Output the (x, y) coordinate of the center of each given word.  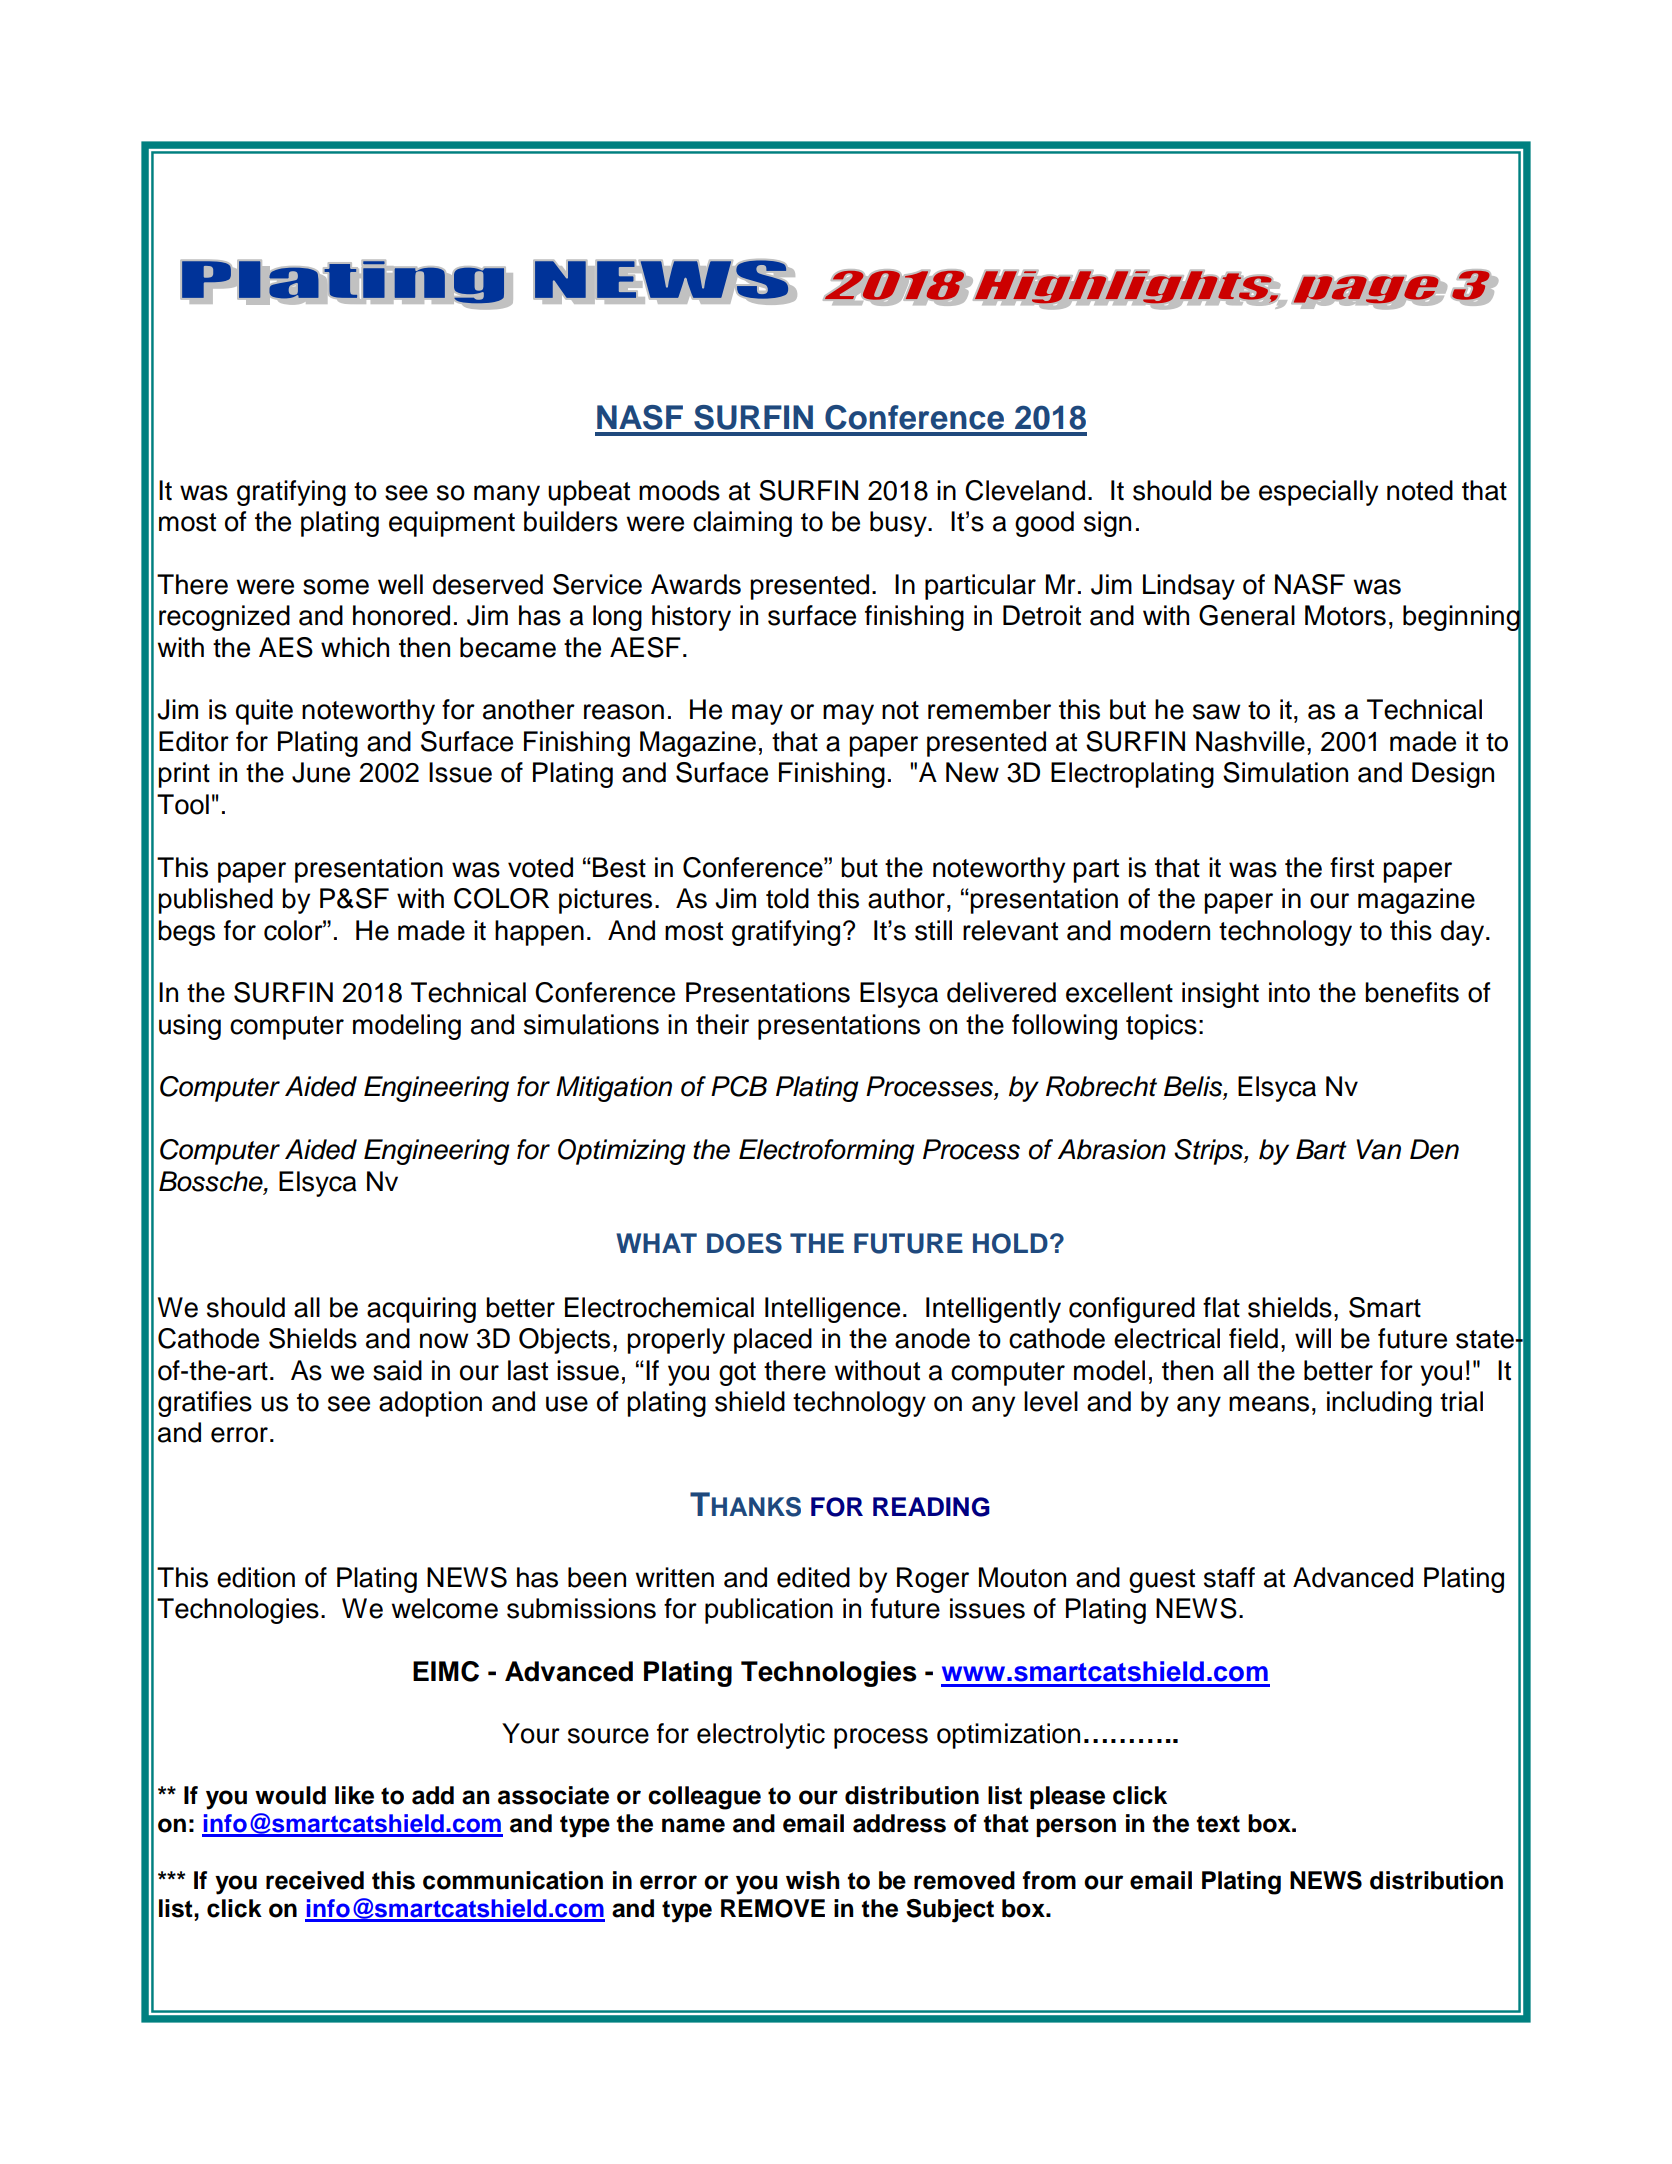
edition (256, 1577)
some (336, 587)
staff (1229, 1577)
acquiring (421, 1310)
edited (813, 1577)
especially (1318, 493)
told (787, 898)
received (315, 1880)
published (215, 901)
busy (899, 524)
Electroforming (827, 1152)
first (1352, 867)
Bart (1321, 1149)
